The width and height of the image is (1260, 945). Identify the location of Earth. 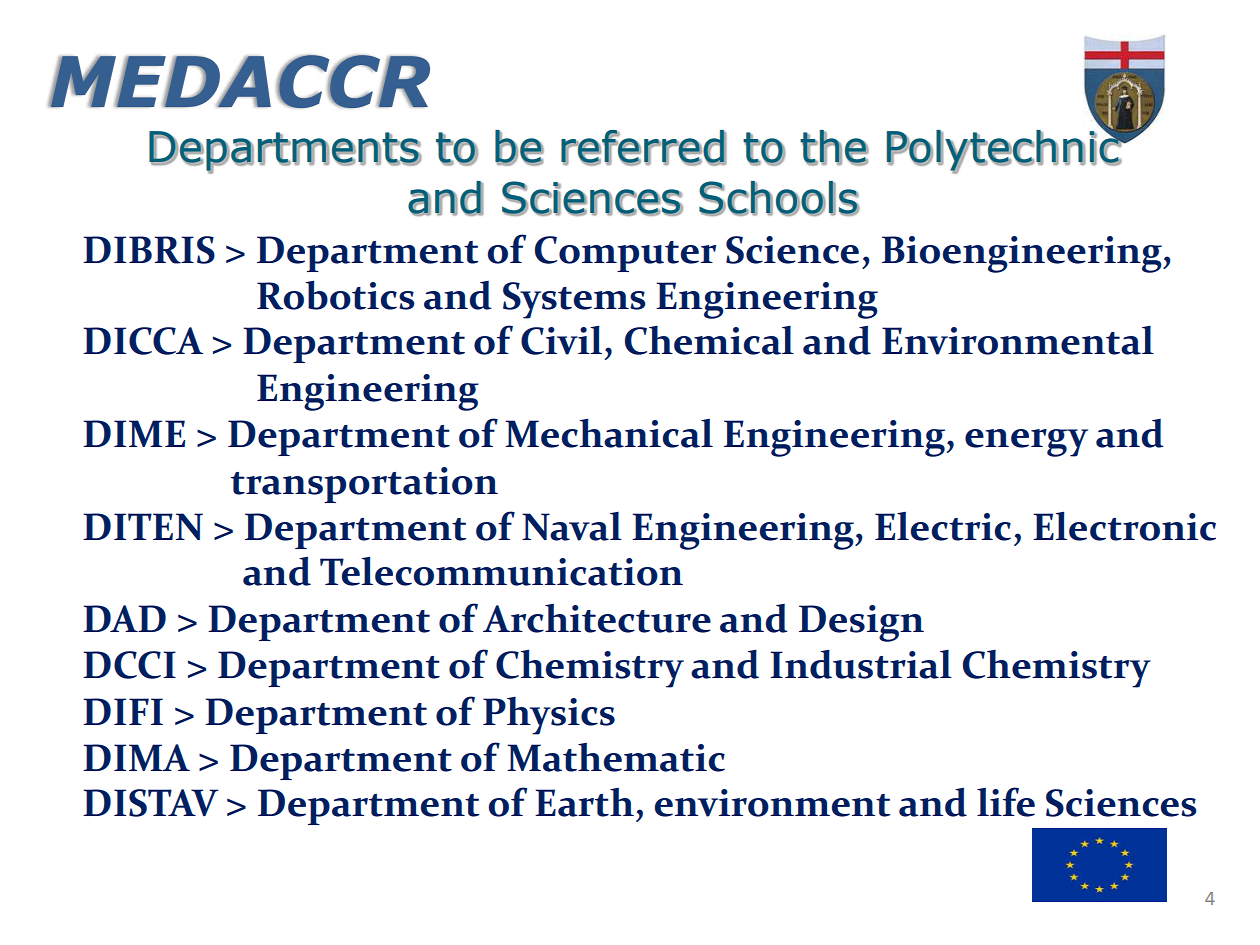
(584, 802).
